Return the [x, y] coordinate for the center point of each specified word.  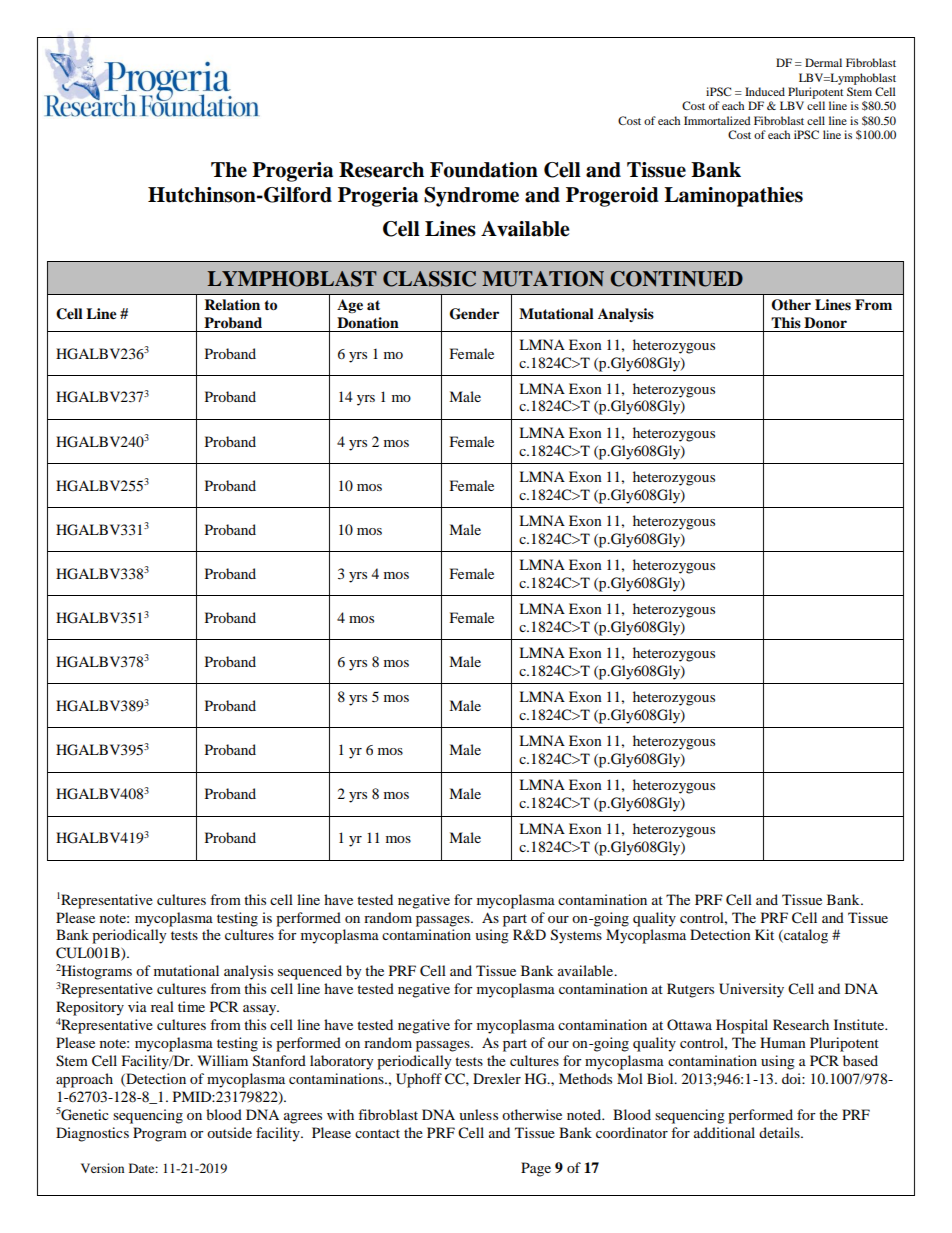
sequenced [310, 972]
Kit [764, 934]
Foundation [484, 170]
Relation [232, 304]
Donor [825, 323]
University [751, 990]
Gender [474, 314]
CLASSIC [429, 279]
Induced [765, 91]
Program [160, 1134]
